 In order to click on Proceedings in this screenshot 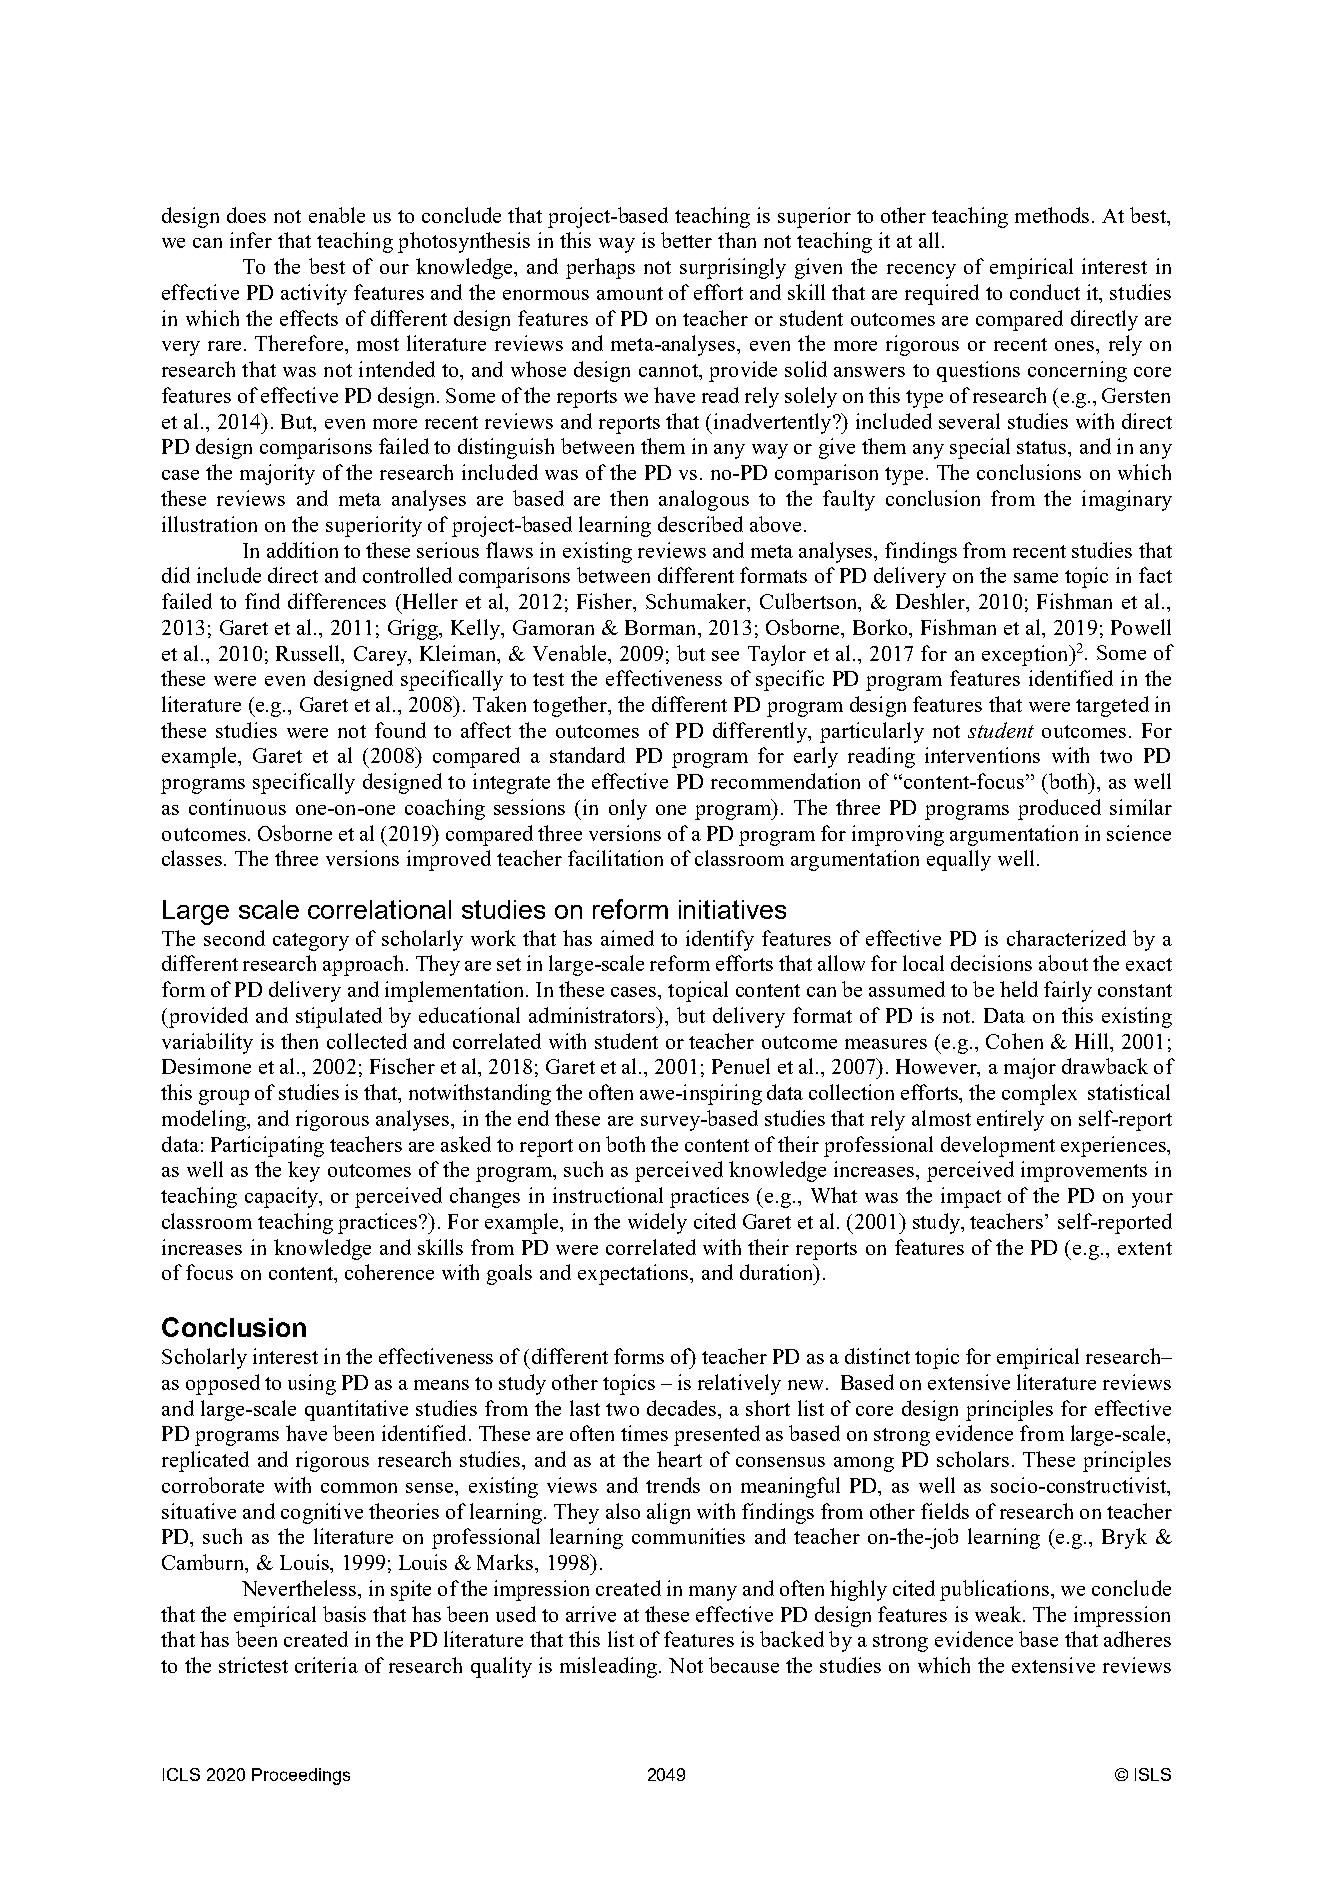, I will do `click(301, 1776)`.
